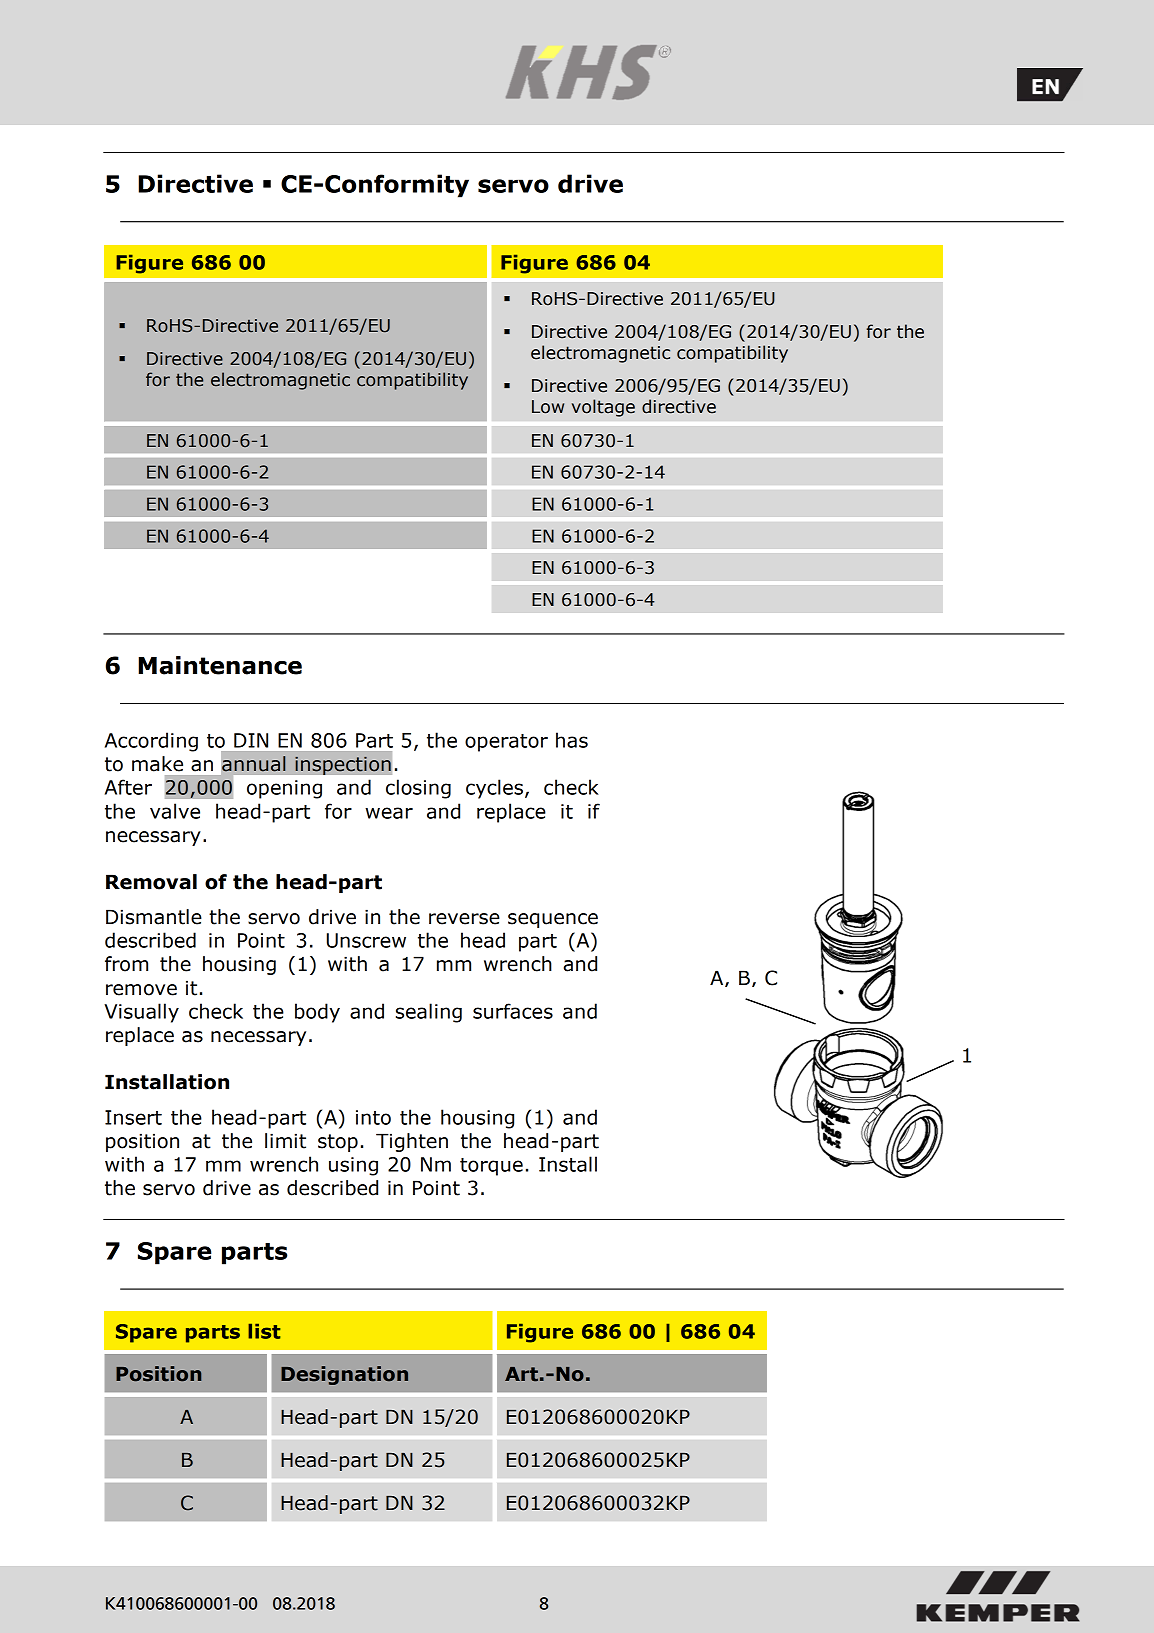 The height and width of the page is (1633, 1154). Describe the element at coordinates (141, 1013) in the page. I see `Visually` at that location.
